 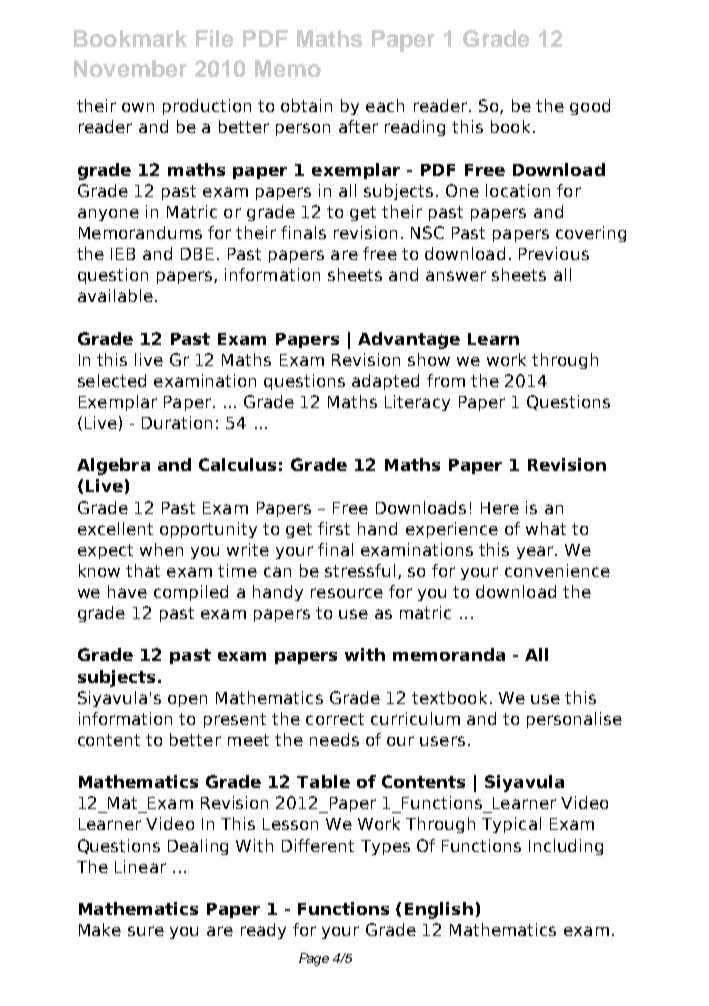 What do you see at coordinates (314, 959) in the image?
I see `Page` at bounding box center [314, 959].
